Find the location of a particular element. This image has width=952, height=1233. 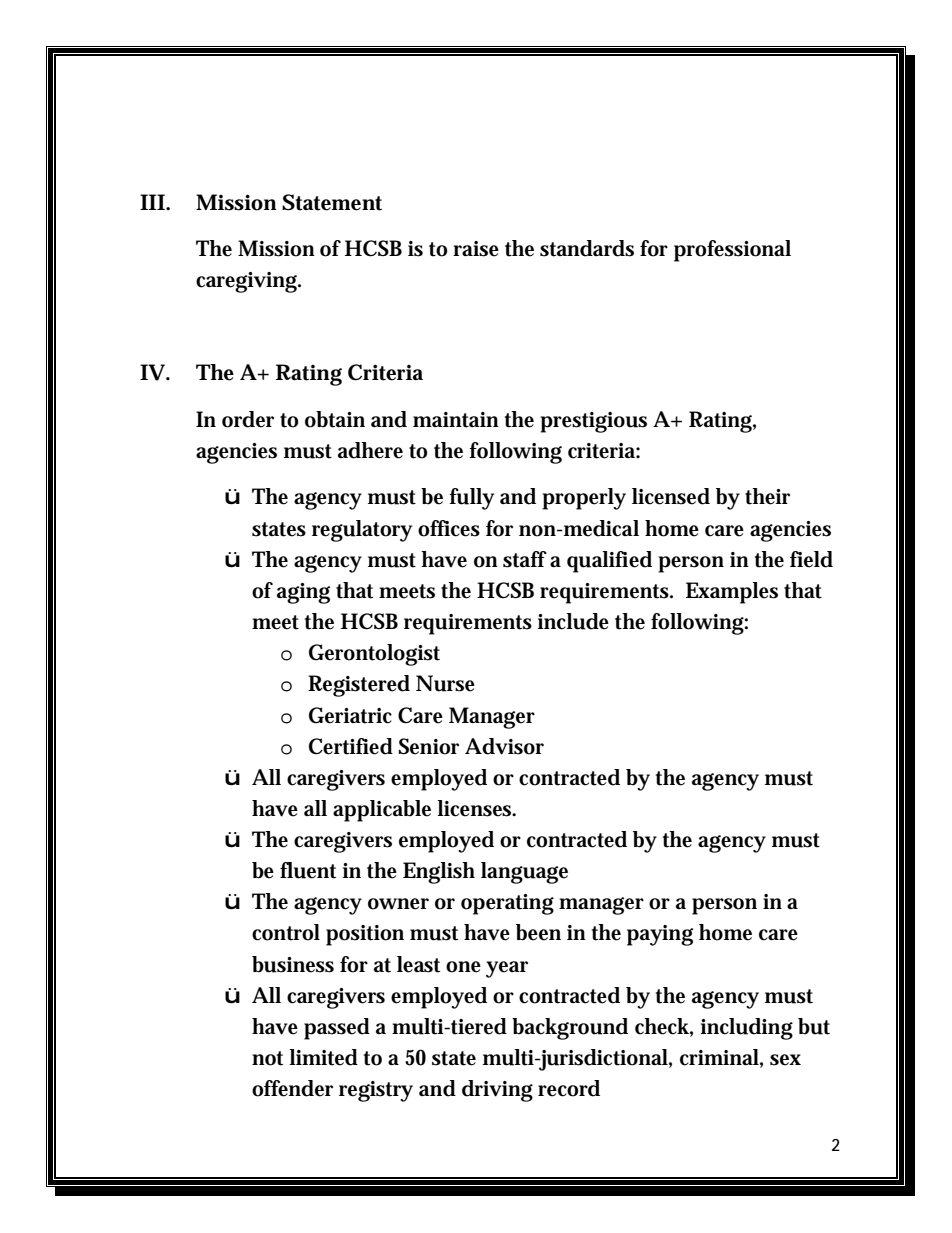

paying is located at coordinates (660, 935).
